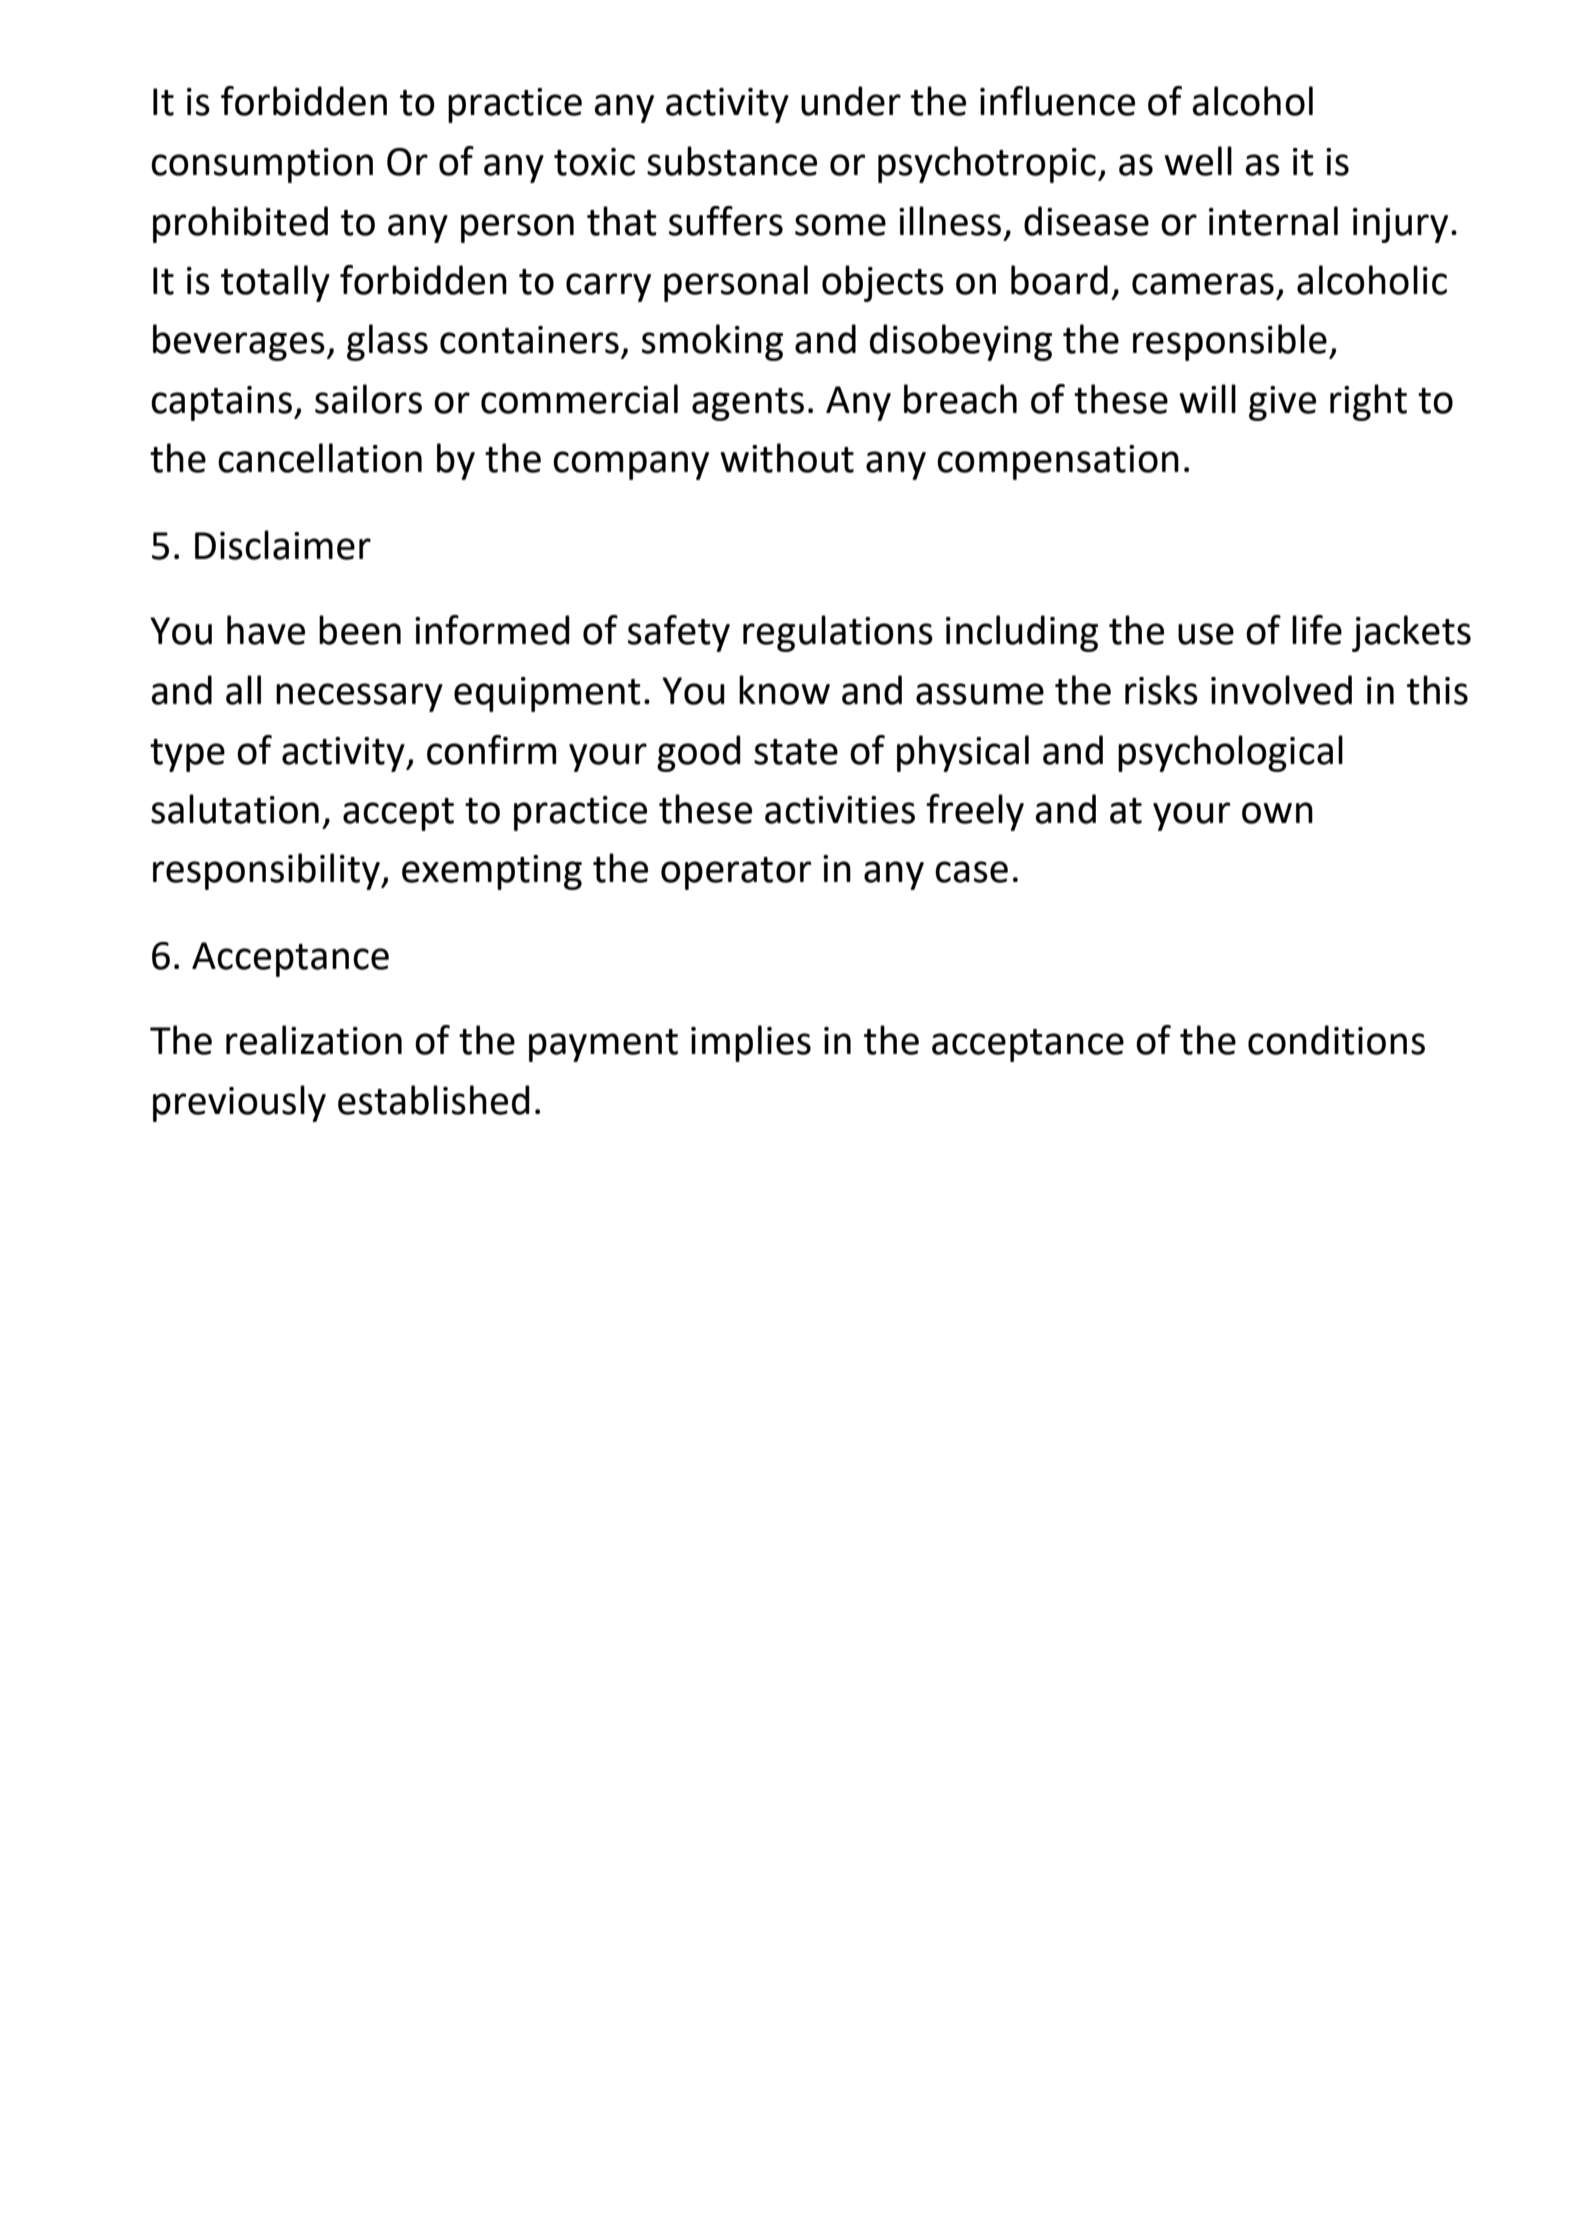 This page has height=2230, width=1577. I want to click on realization, so click(314, 1040).
